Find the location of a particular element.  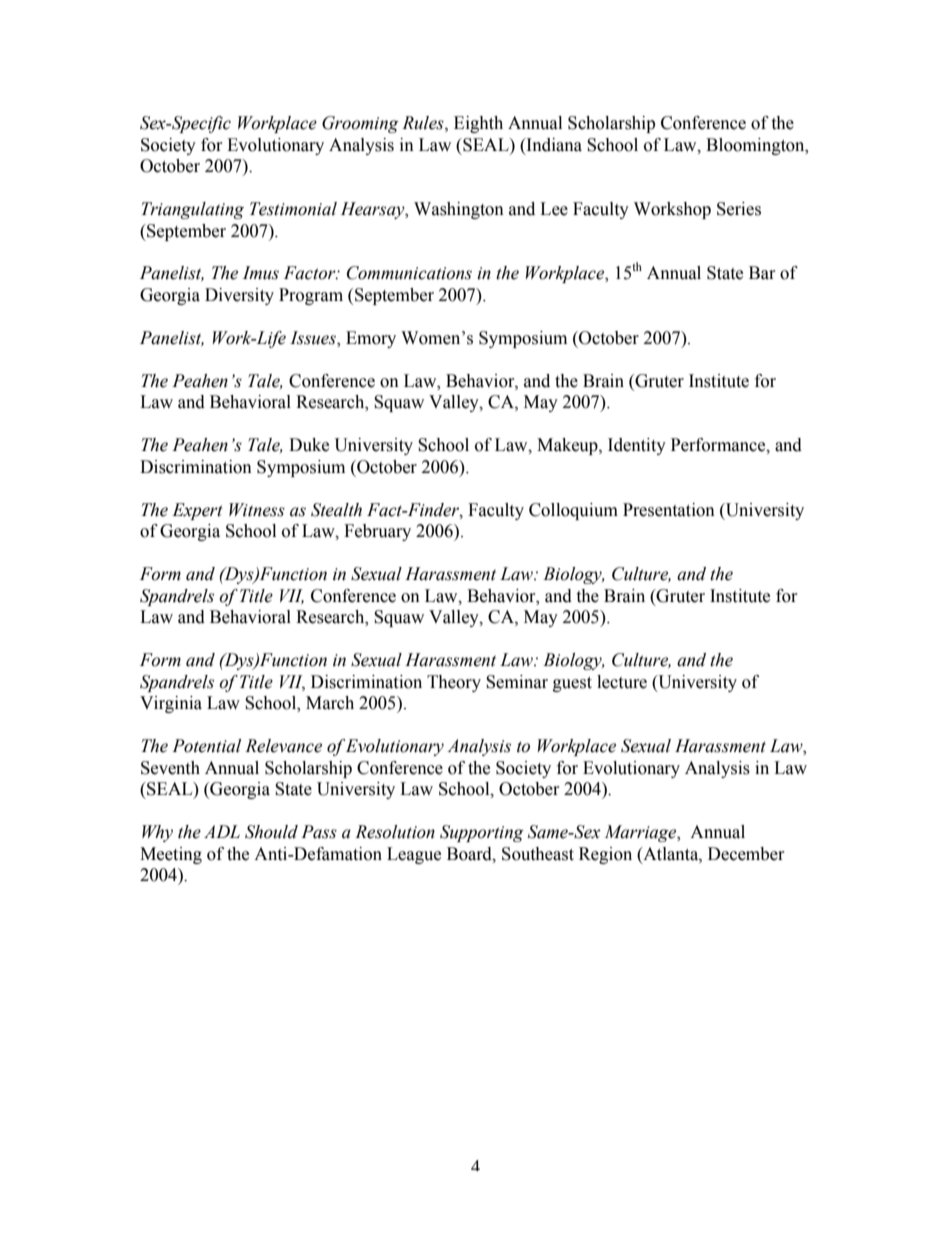

Eighth is located at coordinates (478, 124).
